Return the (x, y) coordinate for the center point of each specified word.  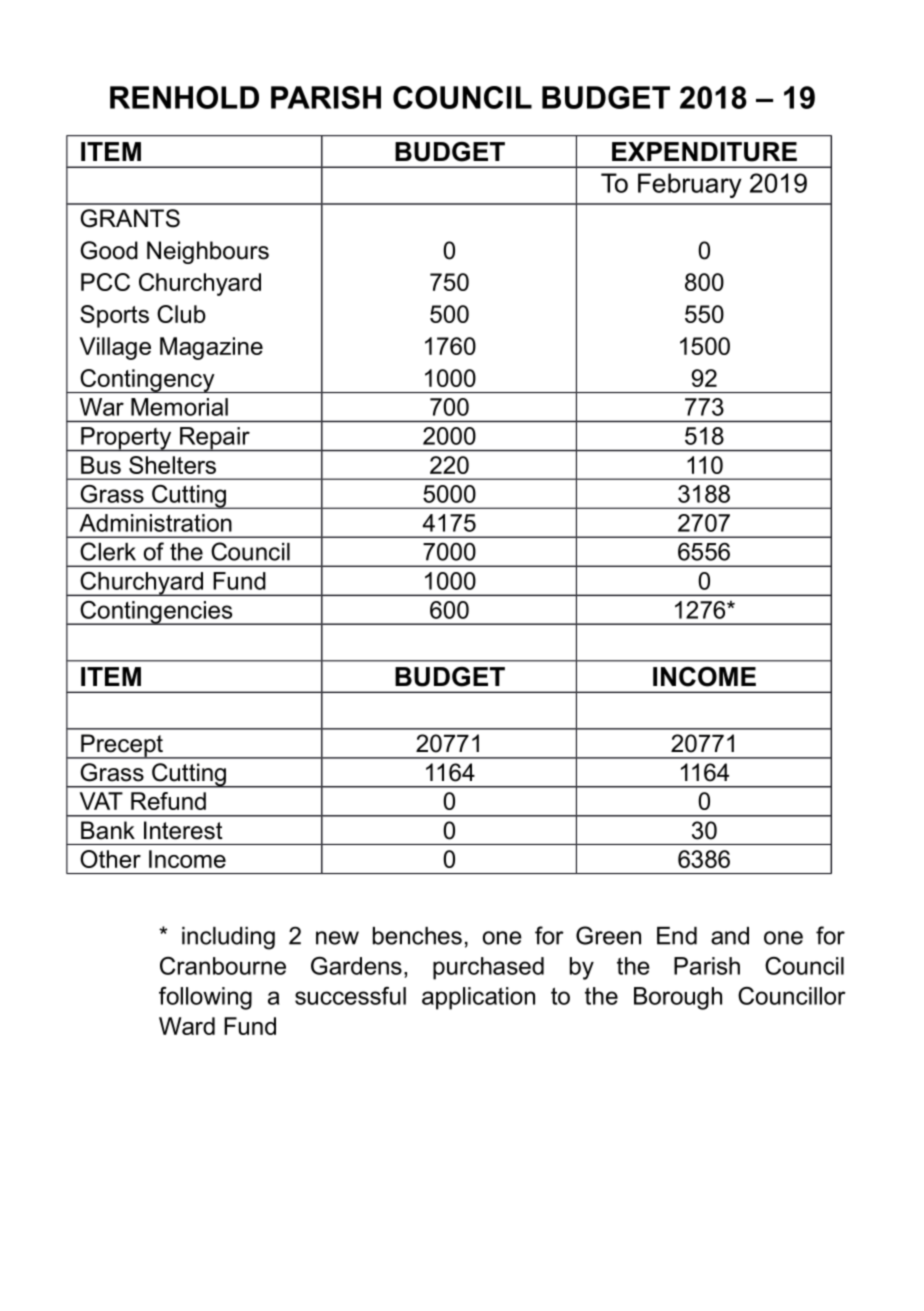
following (205, 998)
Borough (678, 998)
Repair (215, 439)
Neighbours (208, 252)
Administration (155, 523)
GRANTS (130, 218)
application (478, 998)
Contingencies (156, 613)
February (690, 185)
